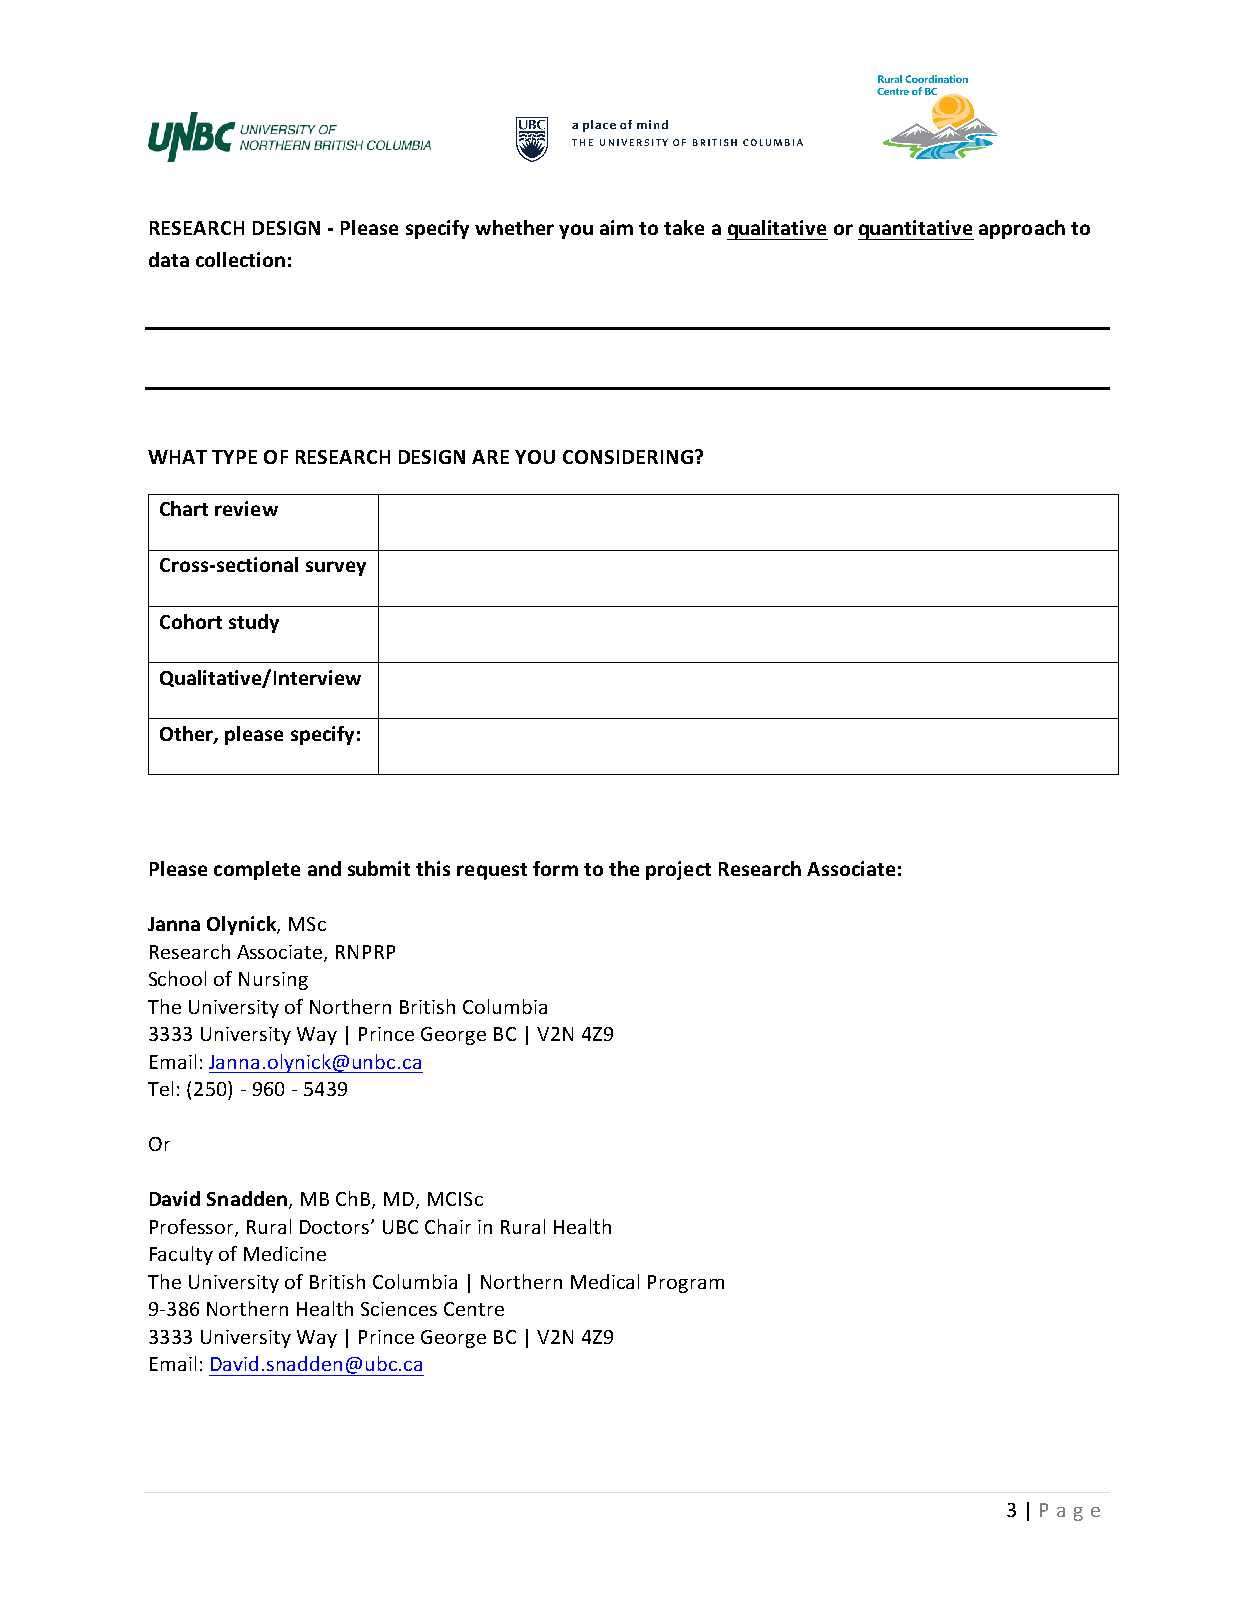 This page has width=1254, height=1622. What do you see at coordinates (1070, 1512) in the page?
I see `Page` at bounding box center [1070, 1512].
